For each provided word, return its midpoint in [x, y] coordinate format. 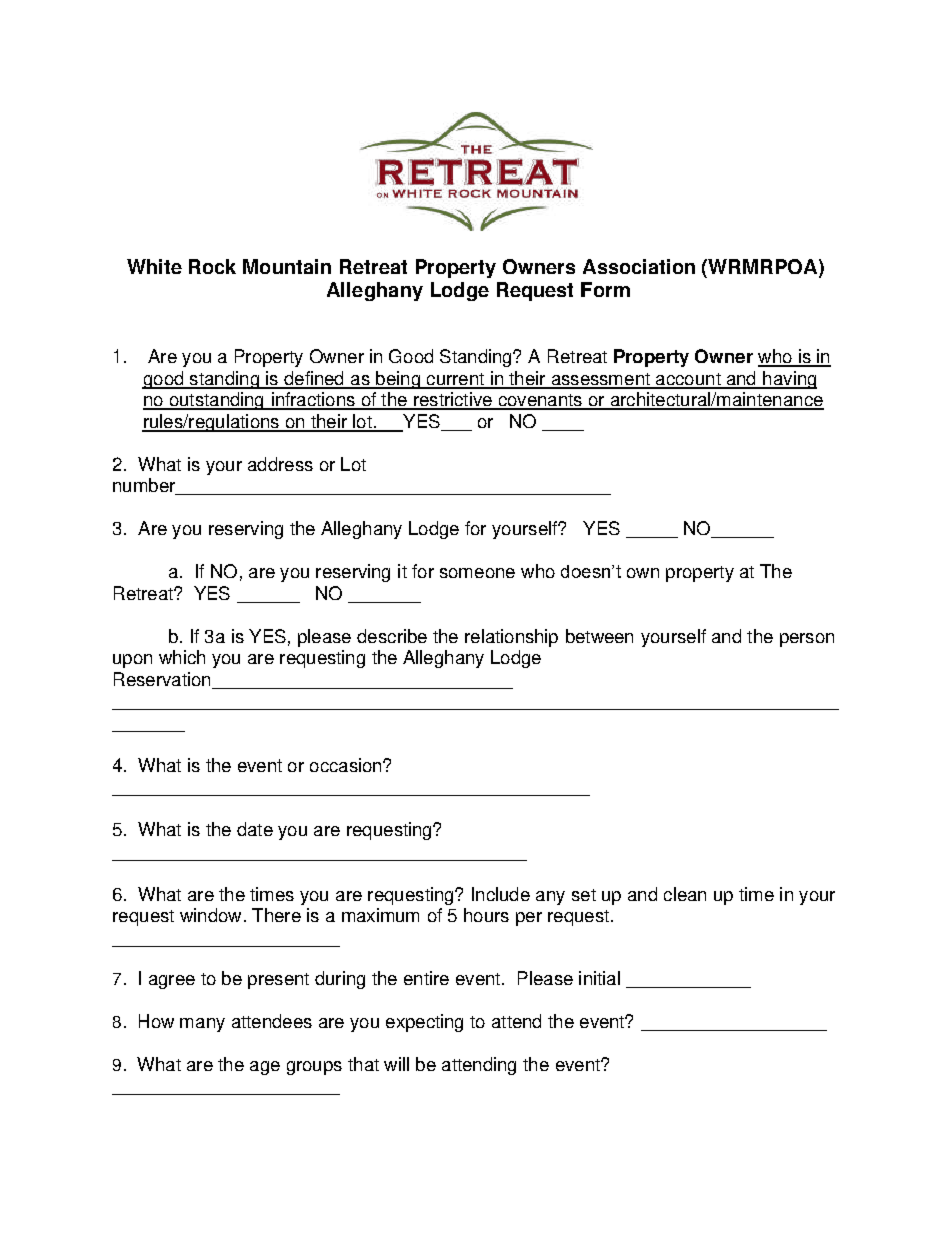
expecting [424, 1023]
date [255, 829]
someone [477, 573]
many [202, 1025]
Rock [212, 266]
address [280, 464]
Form [605, 289]
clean [685, 894]
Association [639, 266]
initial [599, 978]
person [807, 640]
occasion [347, 765]
